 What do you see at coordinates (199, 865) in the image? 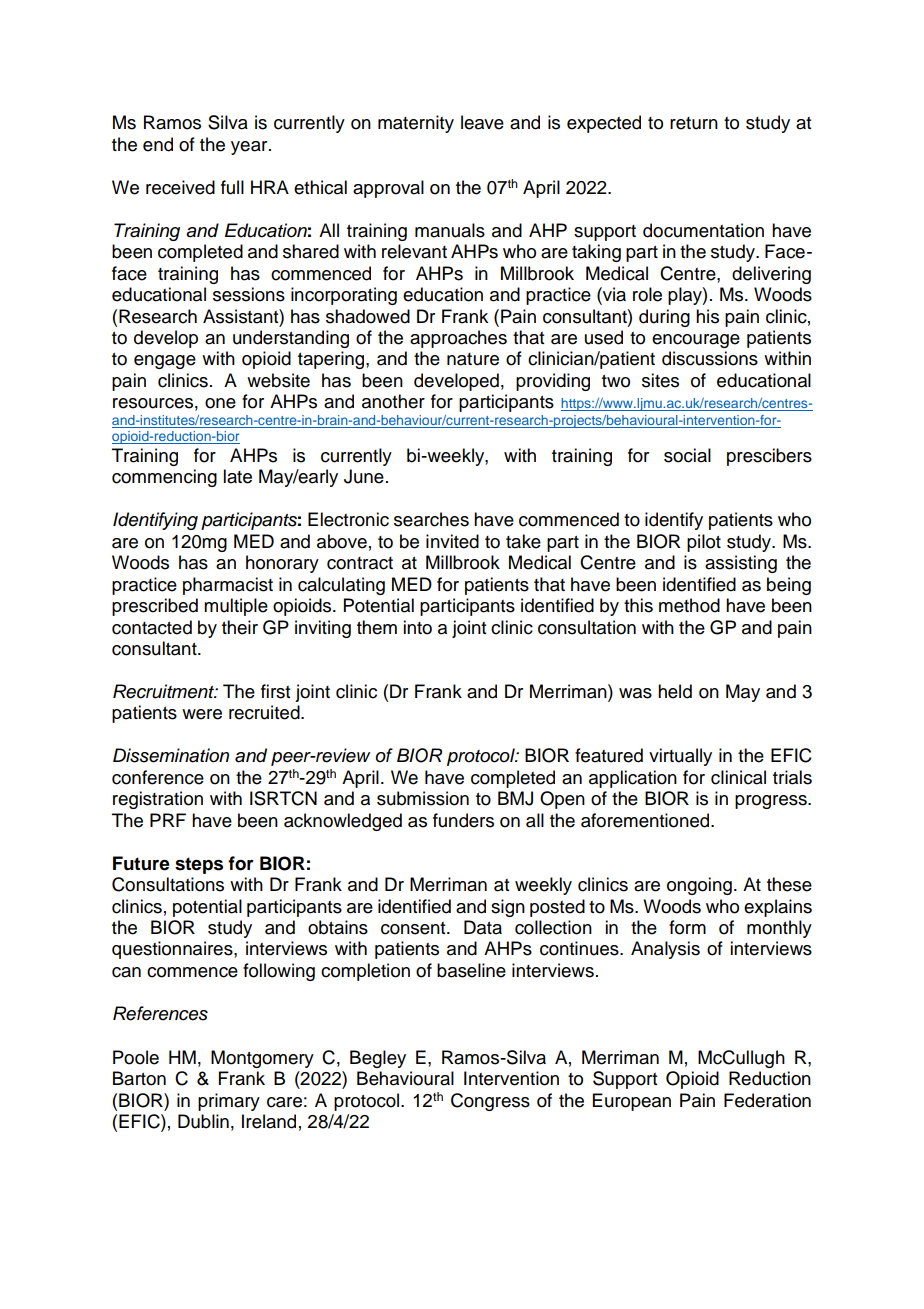
I see `steps` at bounding box center [199, 865].
